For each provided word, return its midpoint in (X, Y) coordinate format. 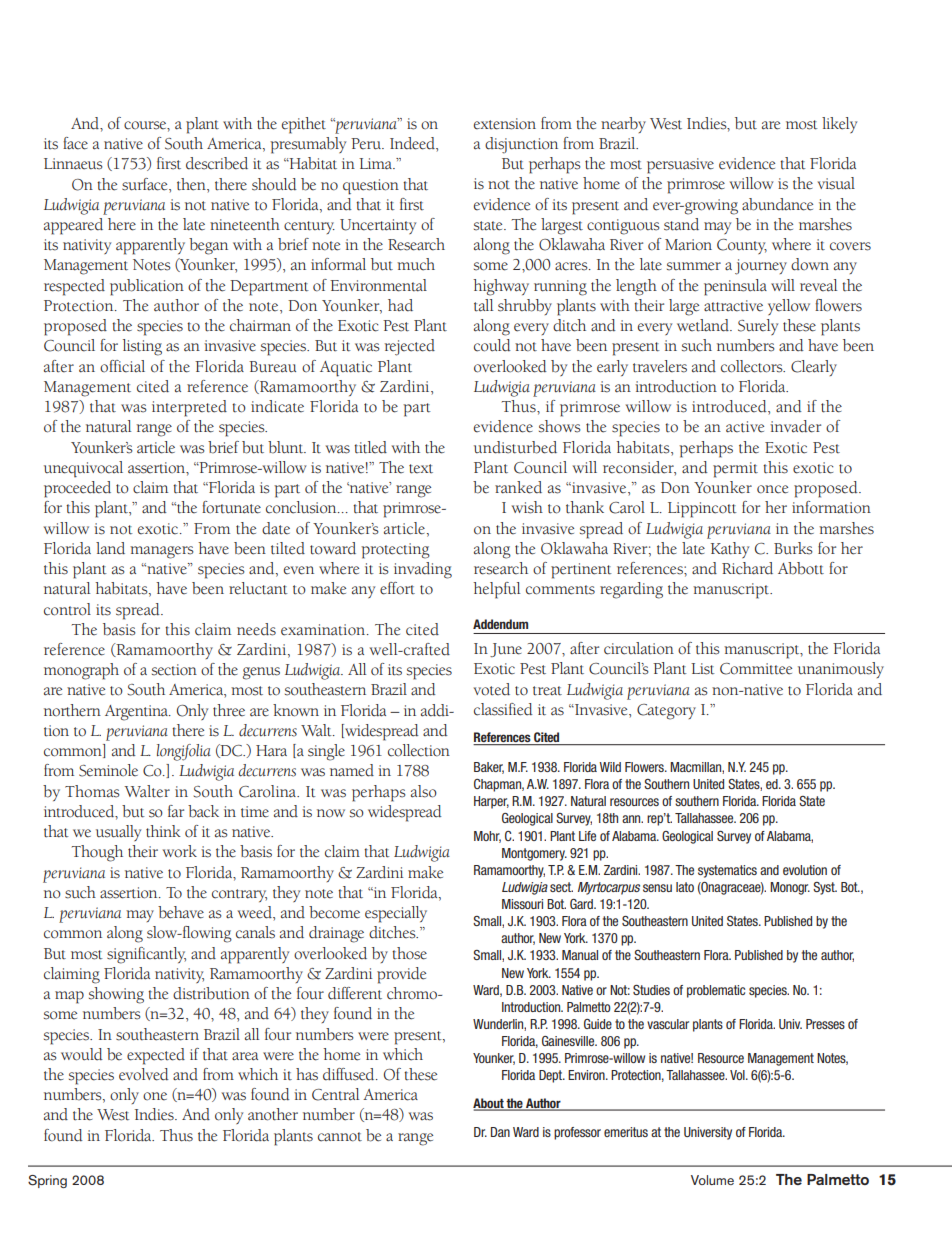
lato (685, 887)
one (155, 1096)
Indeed (413, 144)
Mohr (487, 837)
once (772, 489)
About (489, 1104)
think (163, 831)
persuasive (680, 166)
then (192, 184)
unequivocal (83, 469)
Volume (712, 1180)
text (421, 469)
